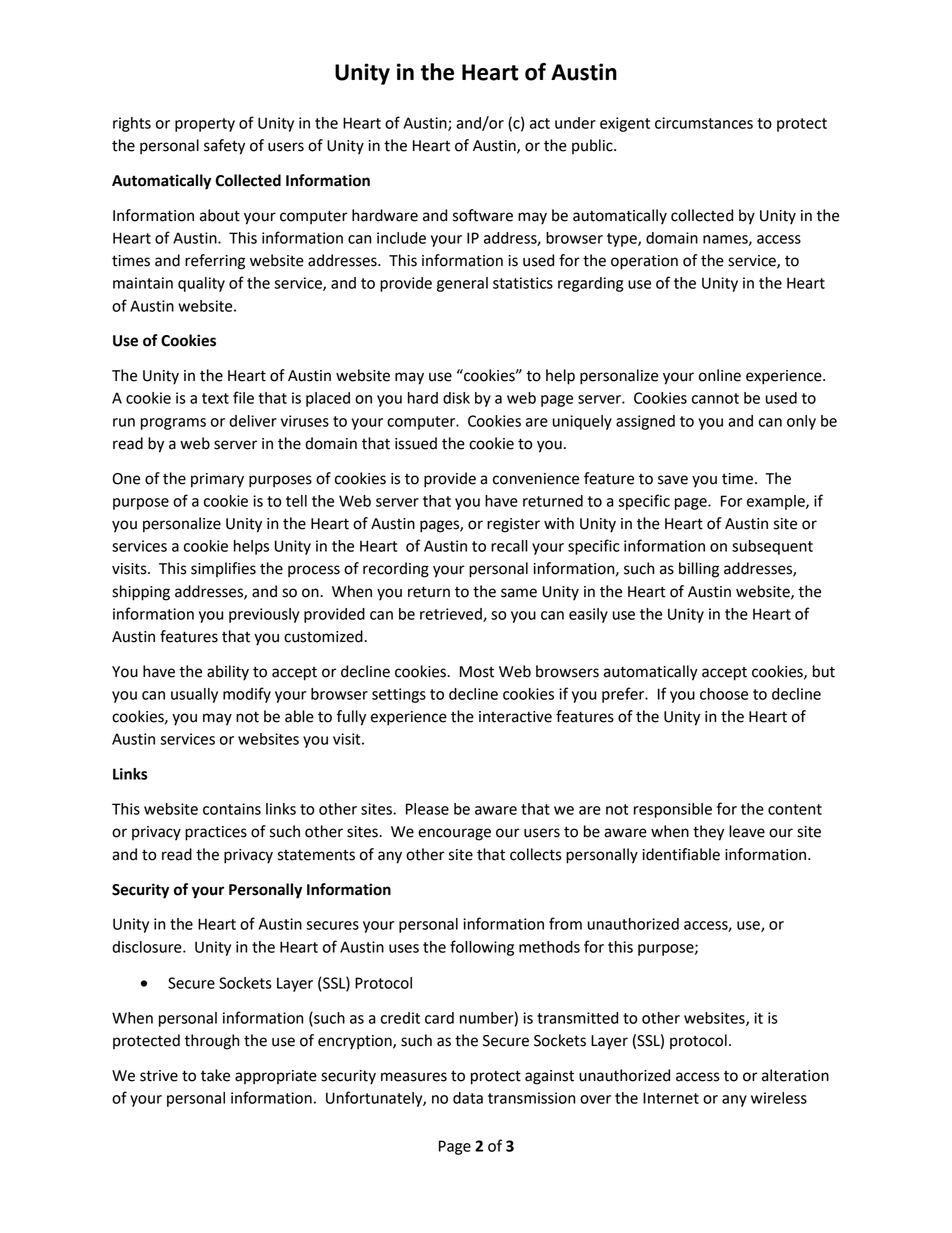 The width and height of the image is (952, 1233). I want to click on software, so click(483, 215).
